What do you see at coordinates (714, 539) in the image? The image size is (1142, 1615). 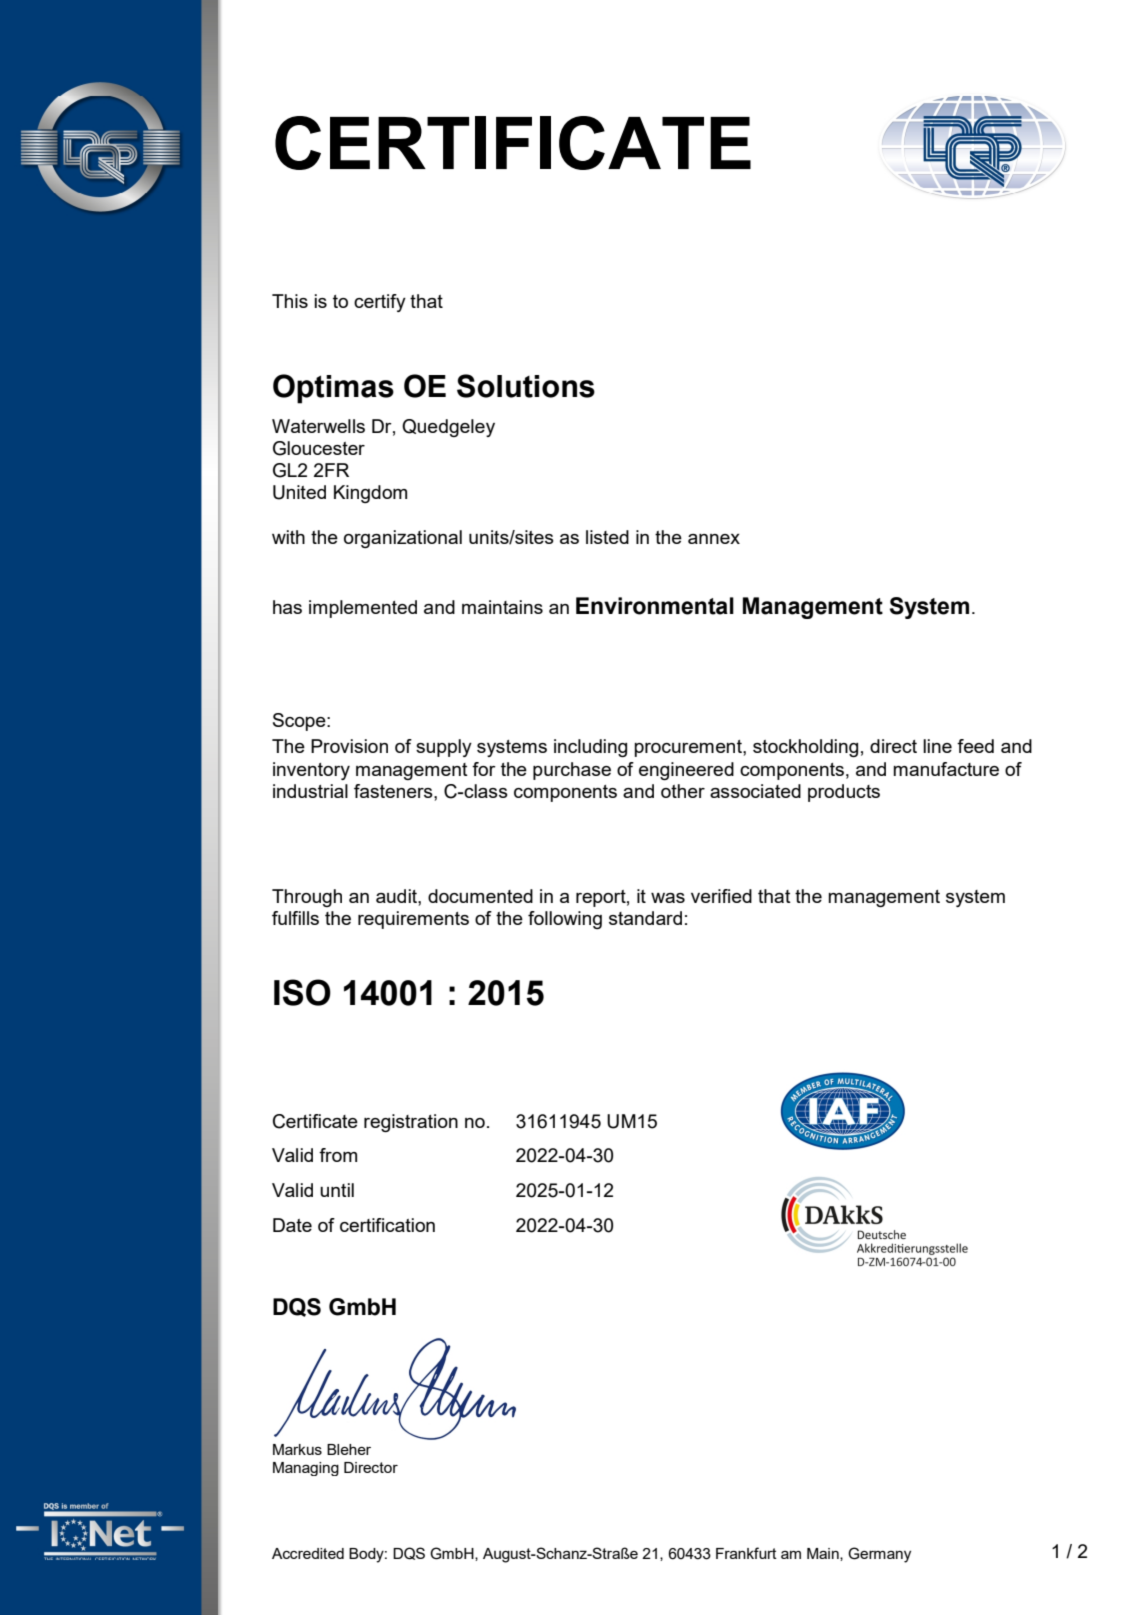 I see `annex` at bounding box center [714, 539].
